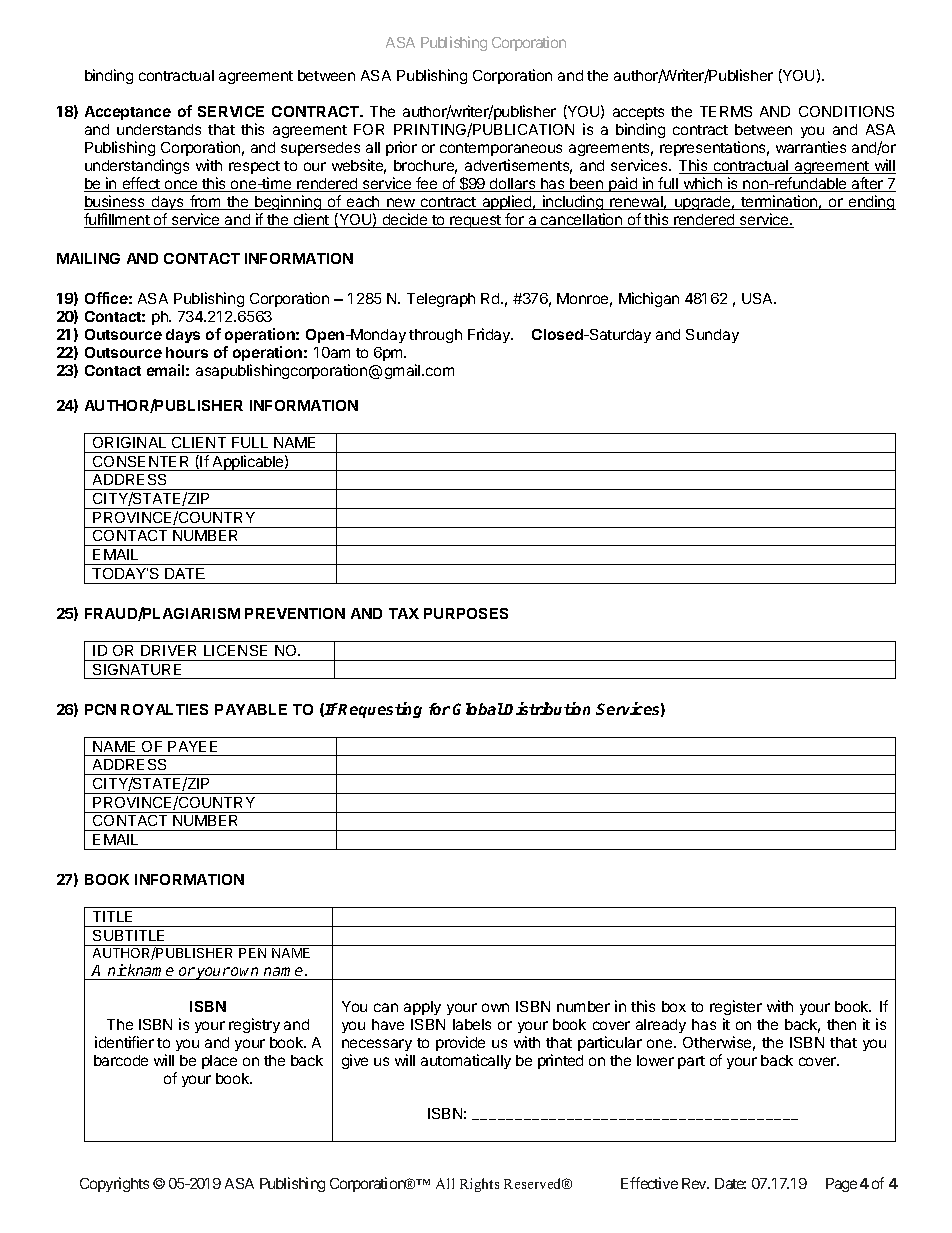 This document has height=1233, width=952. I want to click on ROYALTIES, so click(164, 709).
